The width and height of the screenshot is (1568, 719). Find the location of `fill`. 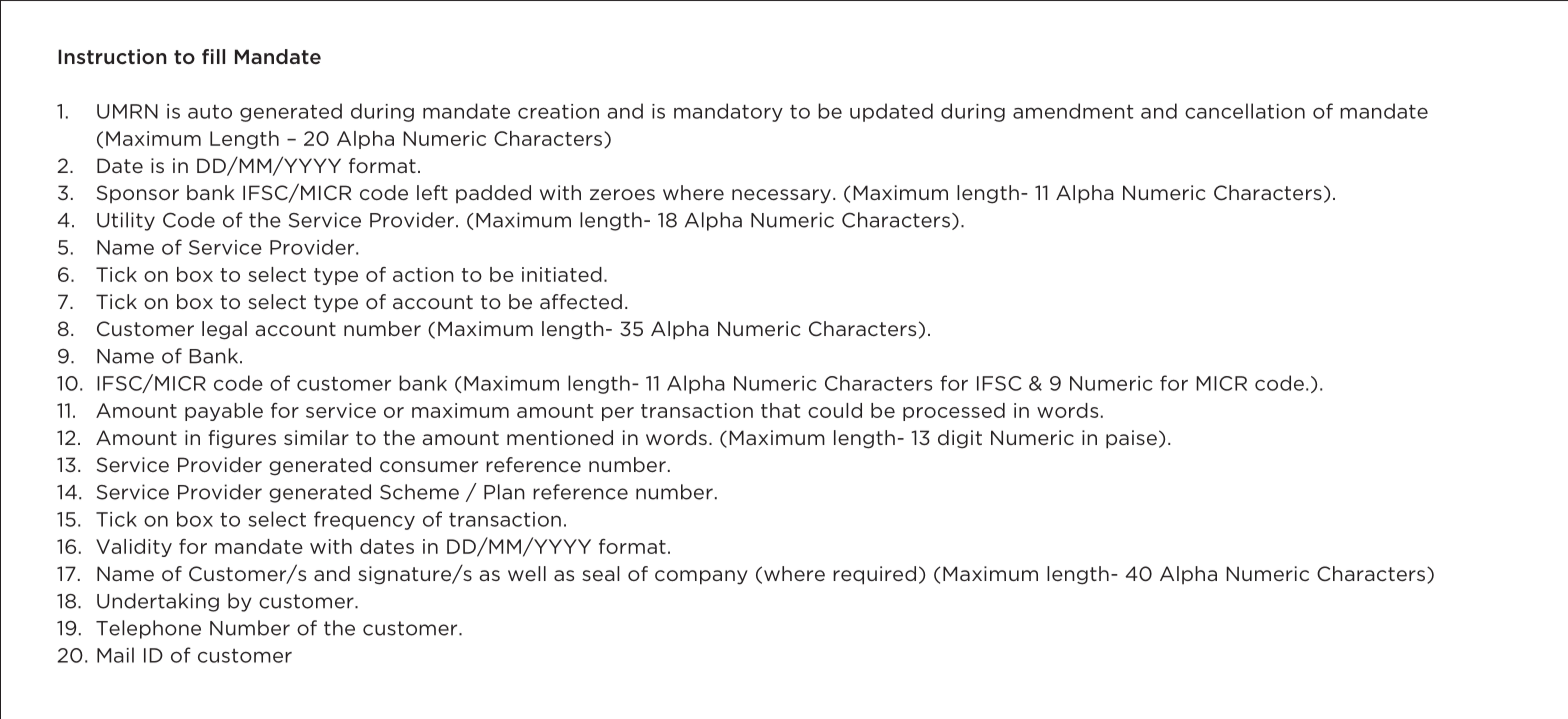

fill is located at coordinates (213, 56).
